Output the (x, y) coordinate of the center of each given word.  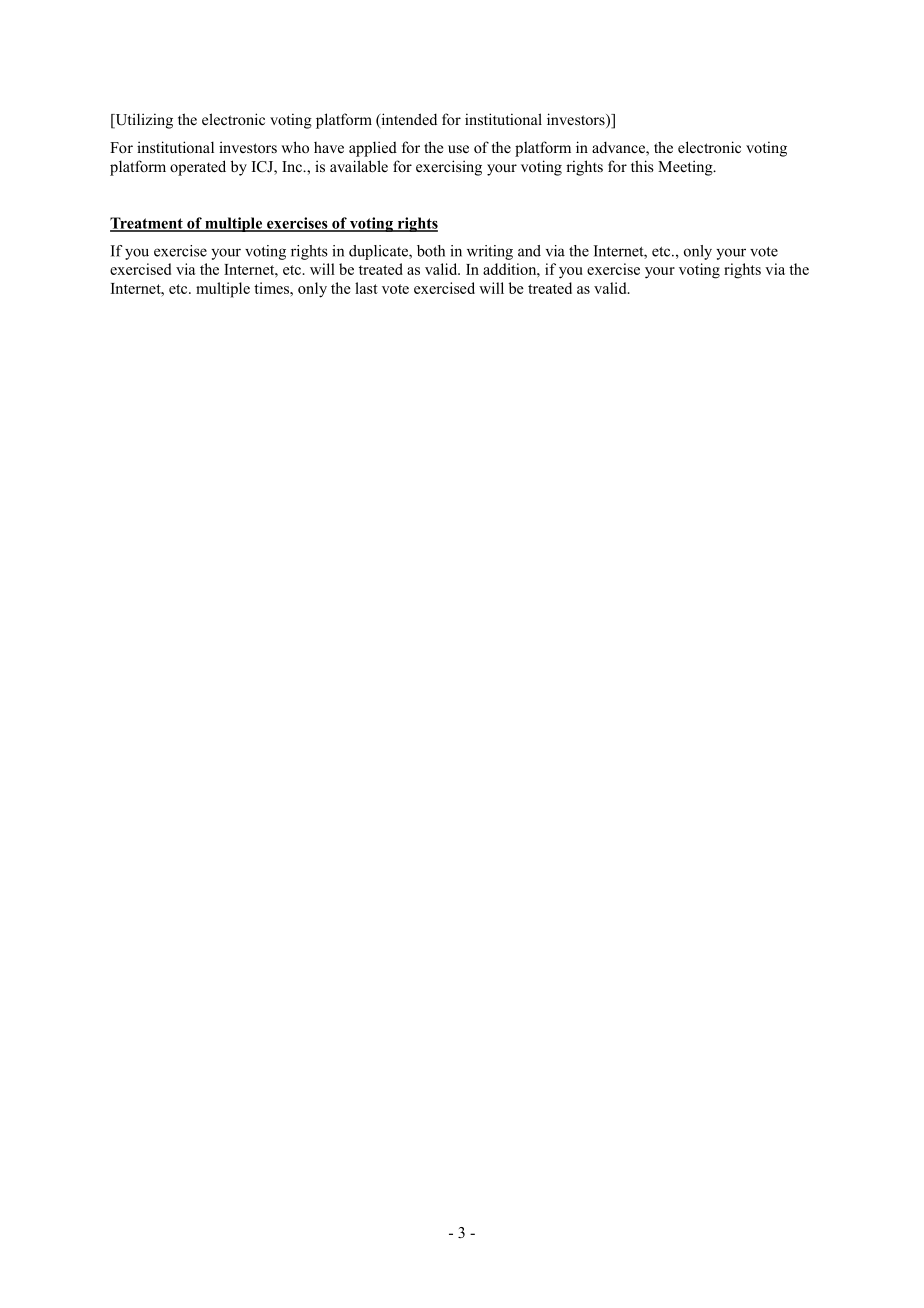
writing (490, 252)
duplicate (379, 252)
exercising (449, 168)
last (366, 288)
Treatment (147, 224)
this (642, 166)
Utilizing (143, 121)
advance (619, 148)
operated (198, 168)
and (529, 251)
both (431, 251)
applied (373, 149)
